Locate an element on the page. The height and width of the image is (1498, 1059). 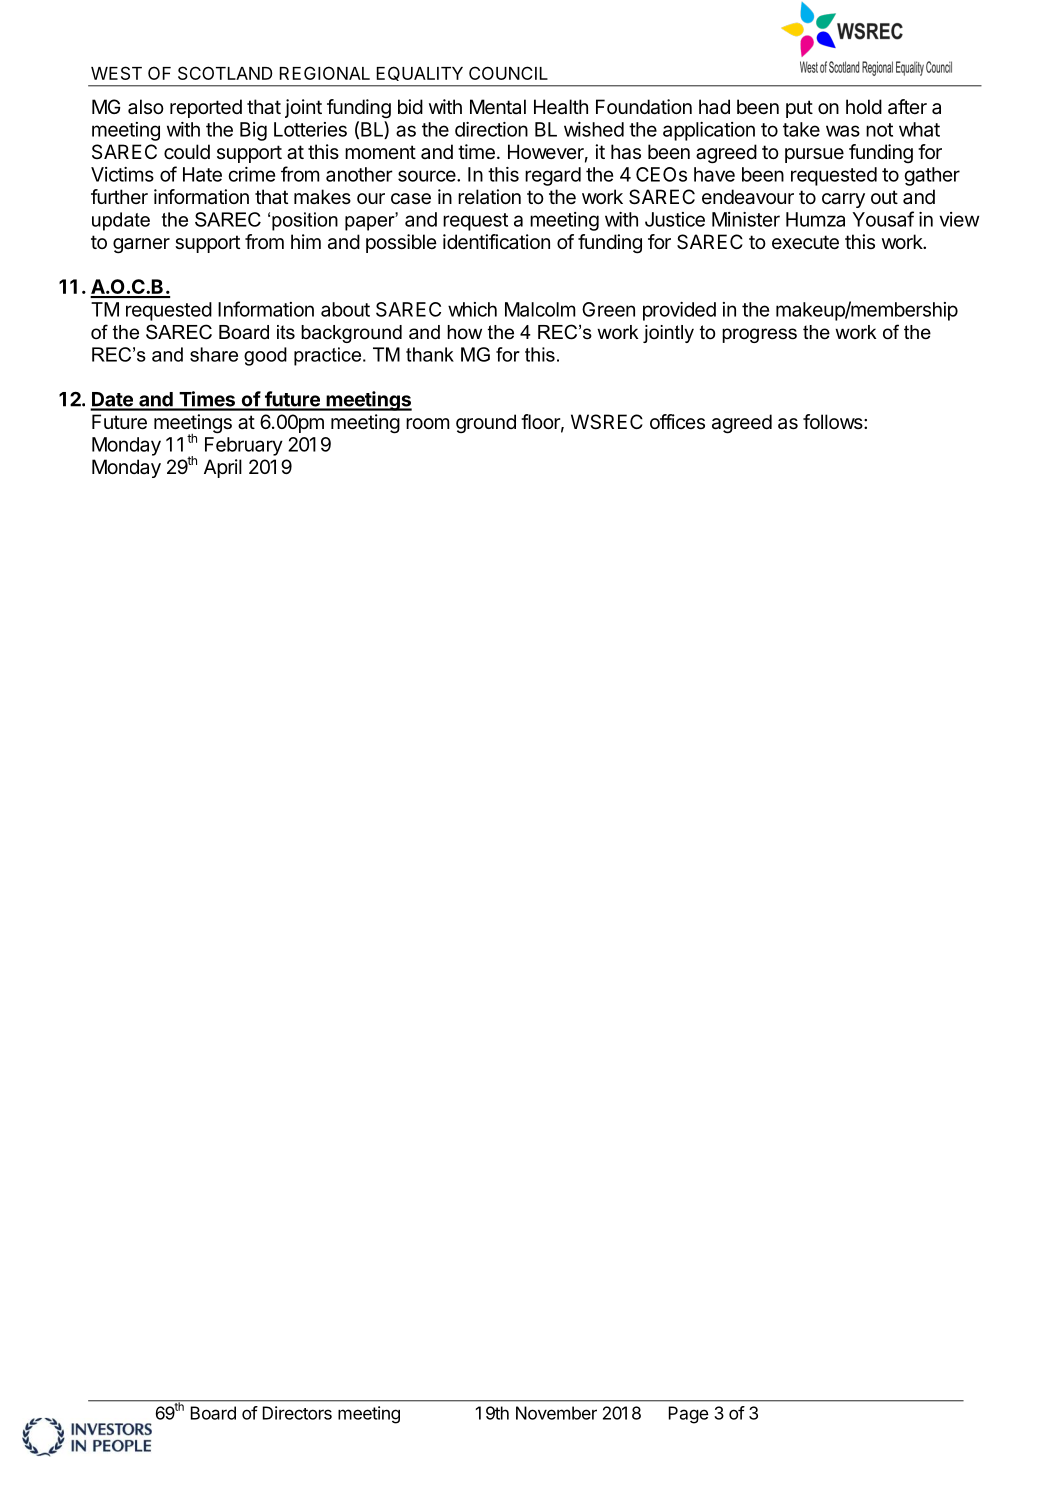
Directors is located at coordinates (297, 1413).
